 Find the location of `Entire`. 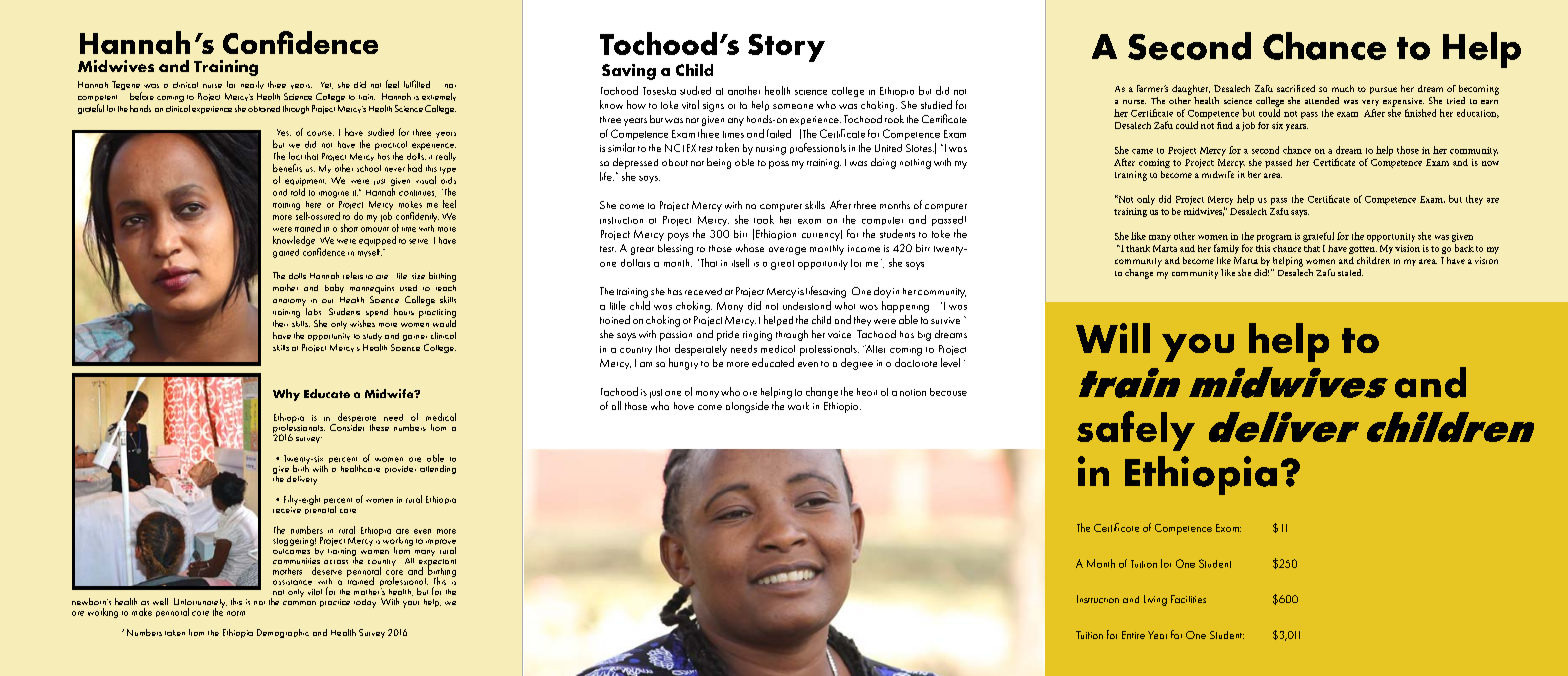

Entire is located at coordinates (1133, 635).
